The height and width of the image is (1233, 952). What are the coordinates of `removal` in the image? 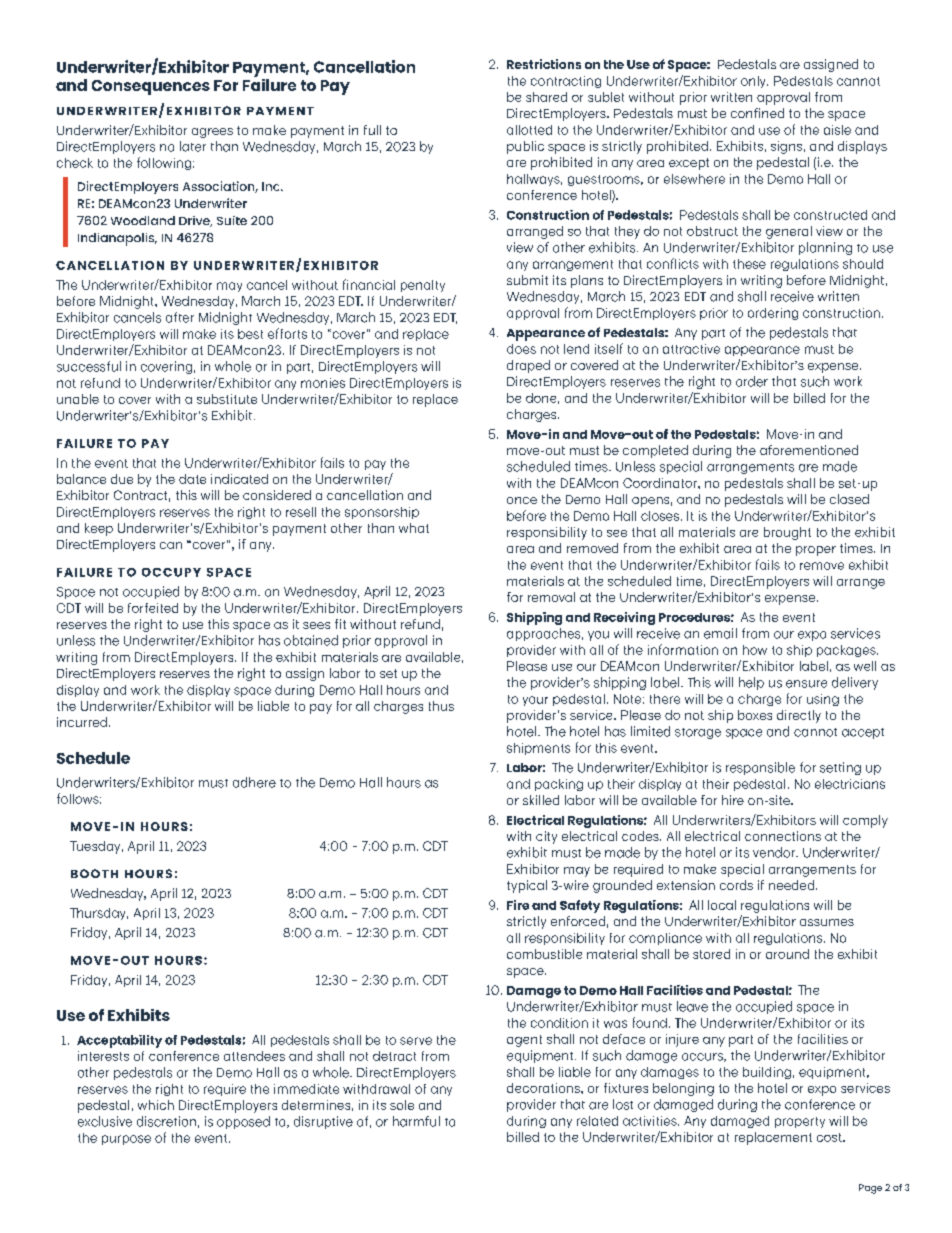 It's located at (551, 597).
